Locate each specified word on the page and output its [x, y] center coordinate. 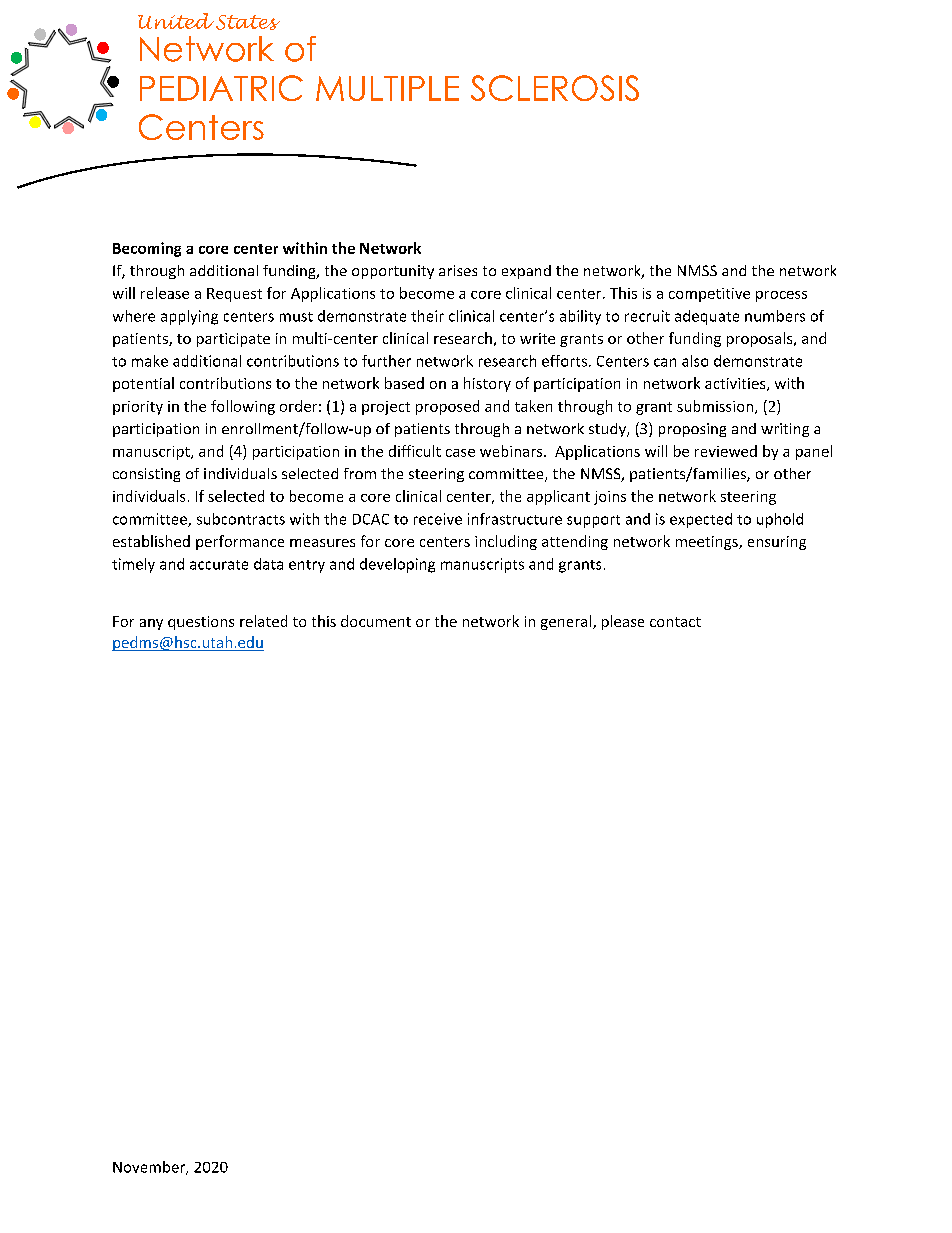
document [376, 621]
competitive [709, 295]
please [623, 622]
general [567, 622]
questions [201, 623]
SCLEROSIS [555, 88]
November [150, 1168]
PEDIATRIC [221, 88]
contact [675, 622]
